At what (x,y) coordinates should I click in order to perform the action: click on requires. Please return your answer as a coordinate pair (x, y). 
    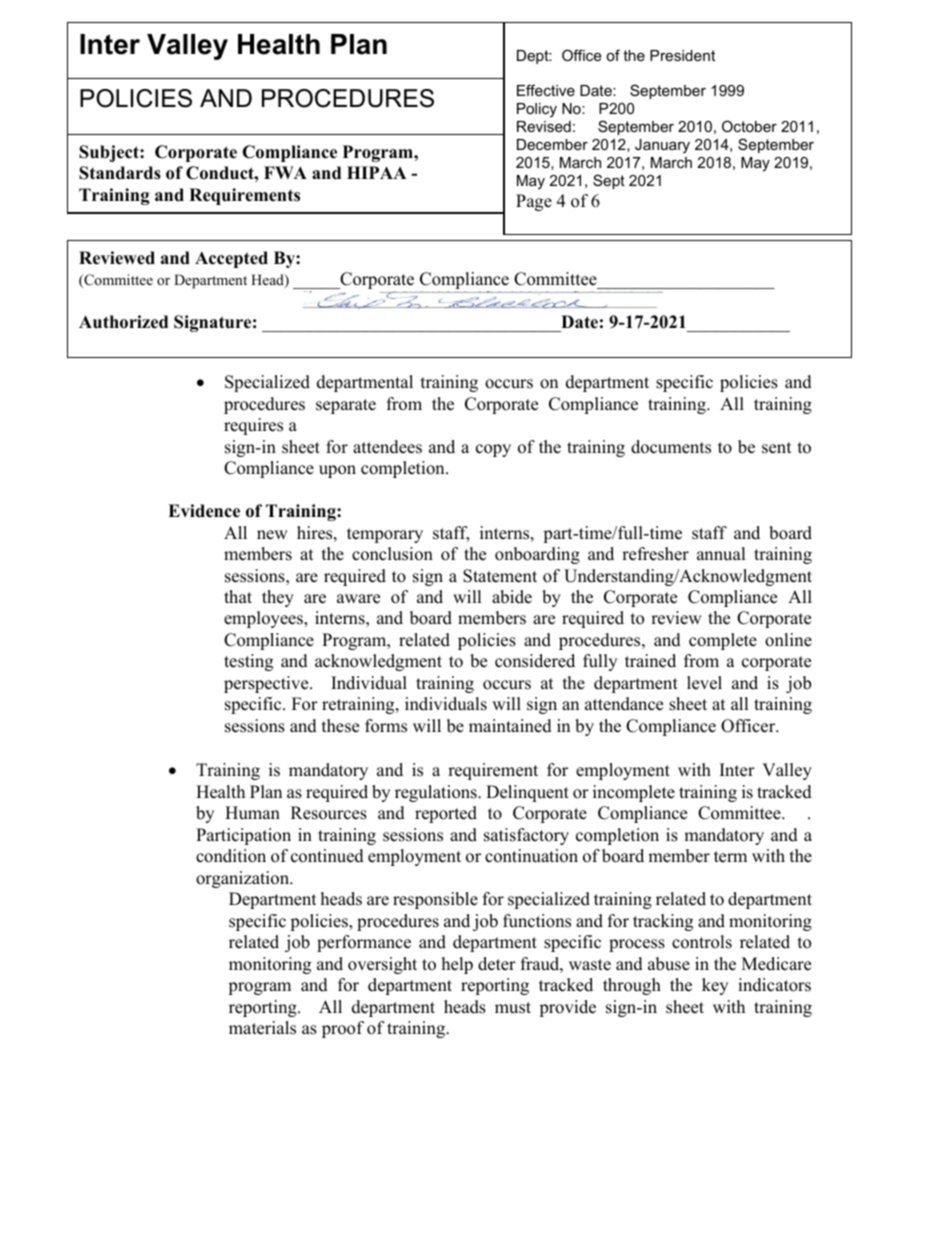
    Looking at the image, I should click on (253, 426).
